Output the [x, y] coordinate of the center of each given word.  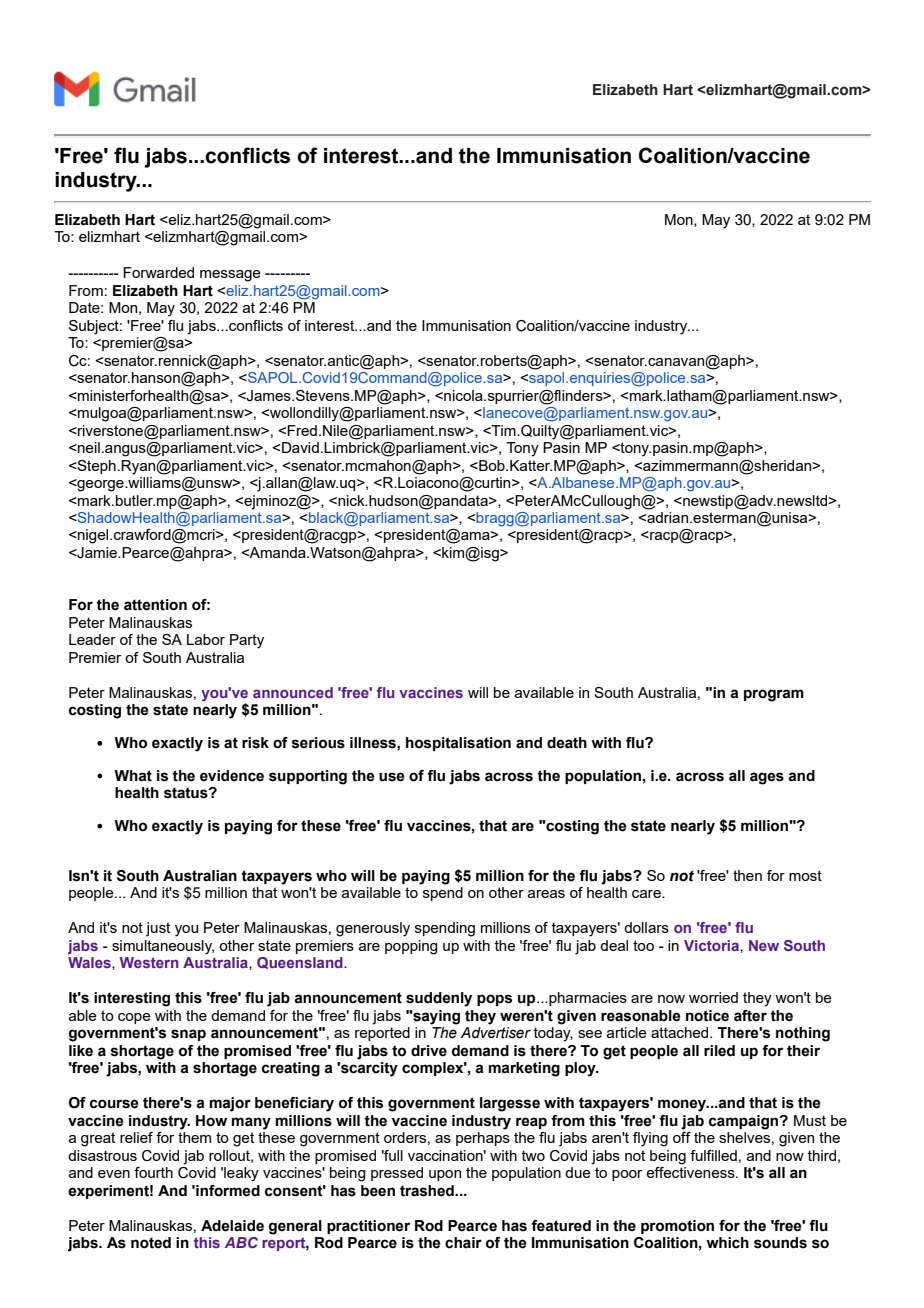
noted [151, 1243]
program [774, 695]
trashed [428, 1191]
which [727, 1243]
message [230, 276]
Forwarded [158, 272]
